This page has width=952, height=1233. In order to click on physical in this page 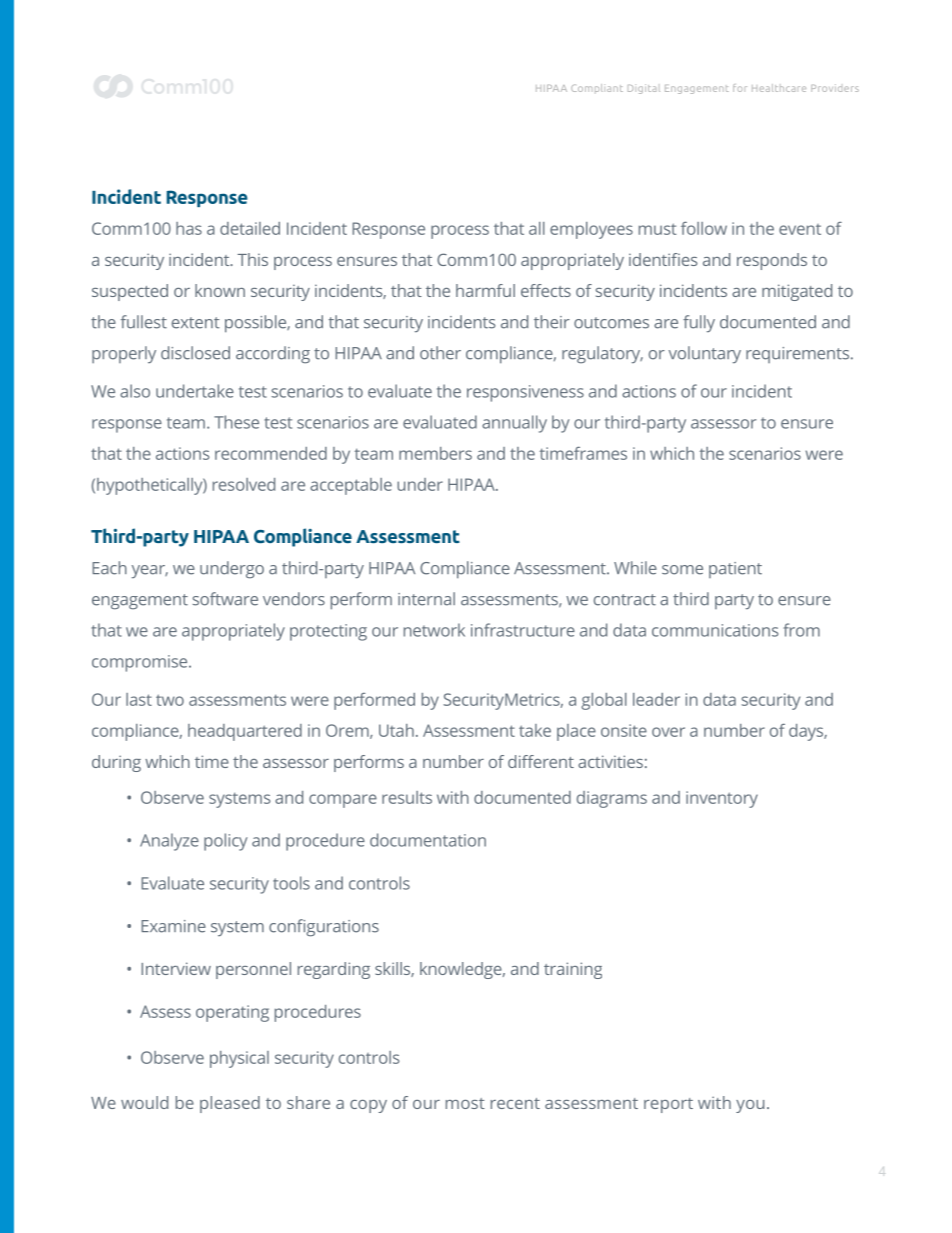, I will do `click(239, 1059)`.
